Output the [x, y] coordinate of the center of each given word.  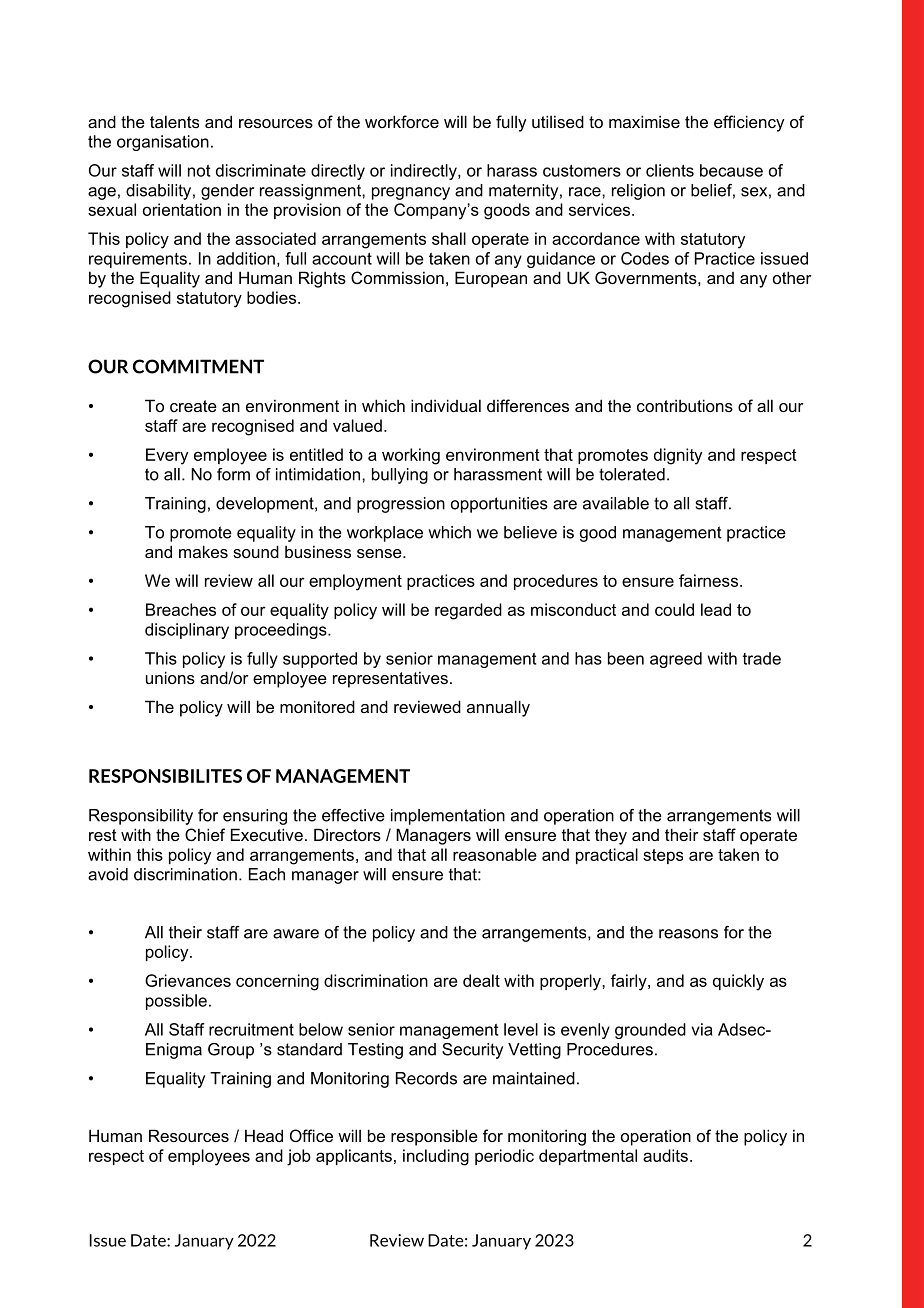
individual [446, 405]
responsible [434, 1137]
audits [665, 1155]
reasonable [495, 854]
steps [663, 856]
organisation [163, 143]
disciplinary [187, 631]
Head [264, 1135]
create [193, 406]
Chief [205, 834]
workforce [402, 121]
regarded [468, 611]
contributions [685, 405]
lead [716, 609]
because [731, 170]
